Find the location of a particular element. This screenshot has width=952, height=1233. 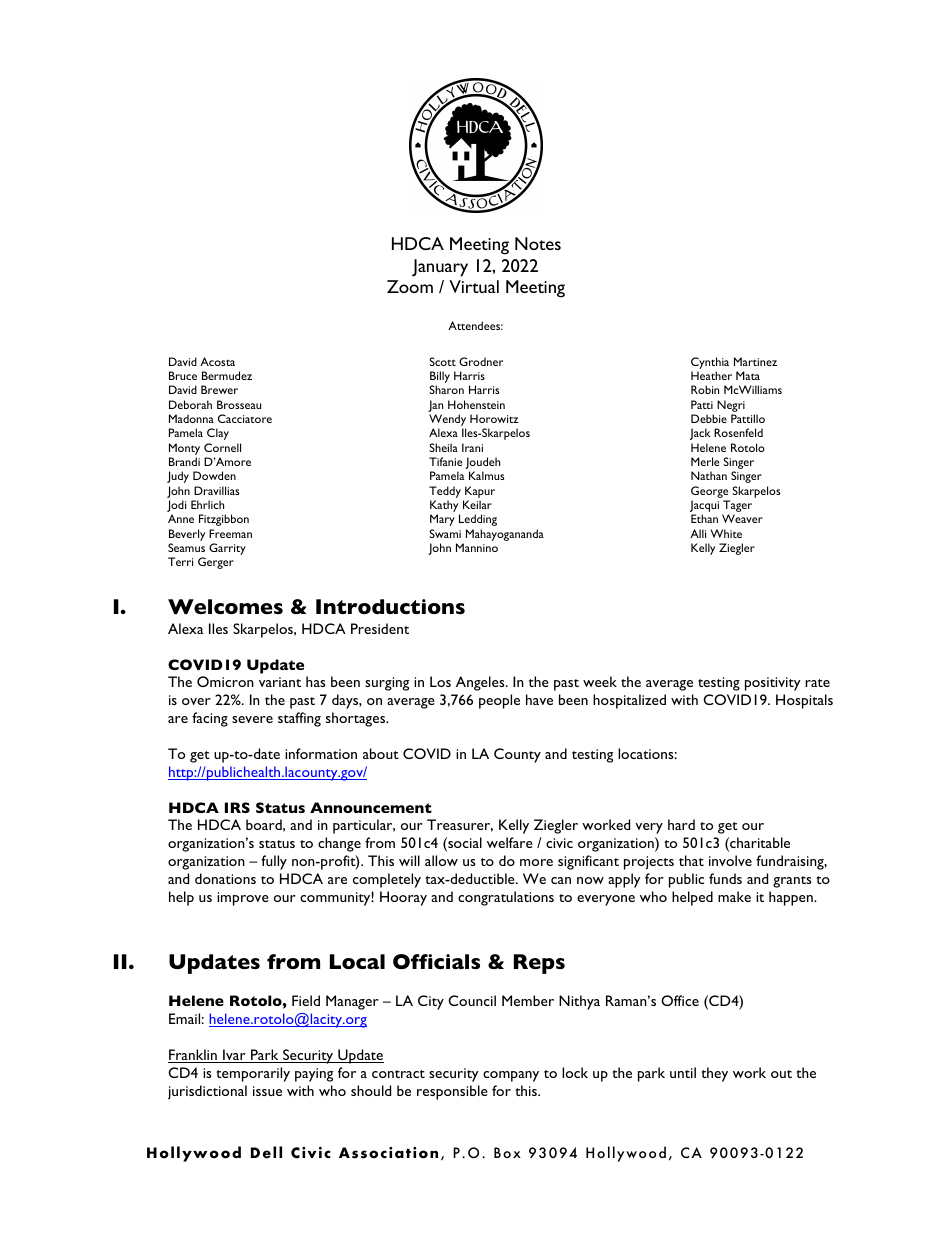

Virtual is located at coordinates (474, 286).
